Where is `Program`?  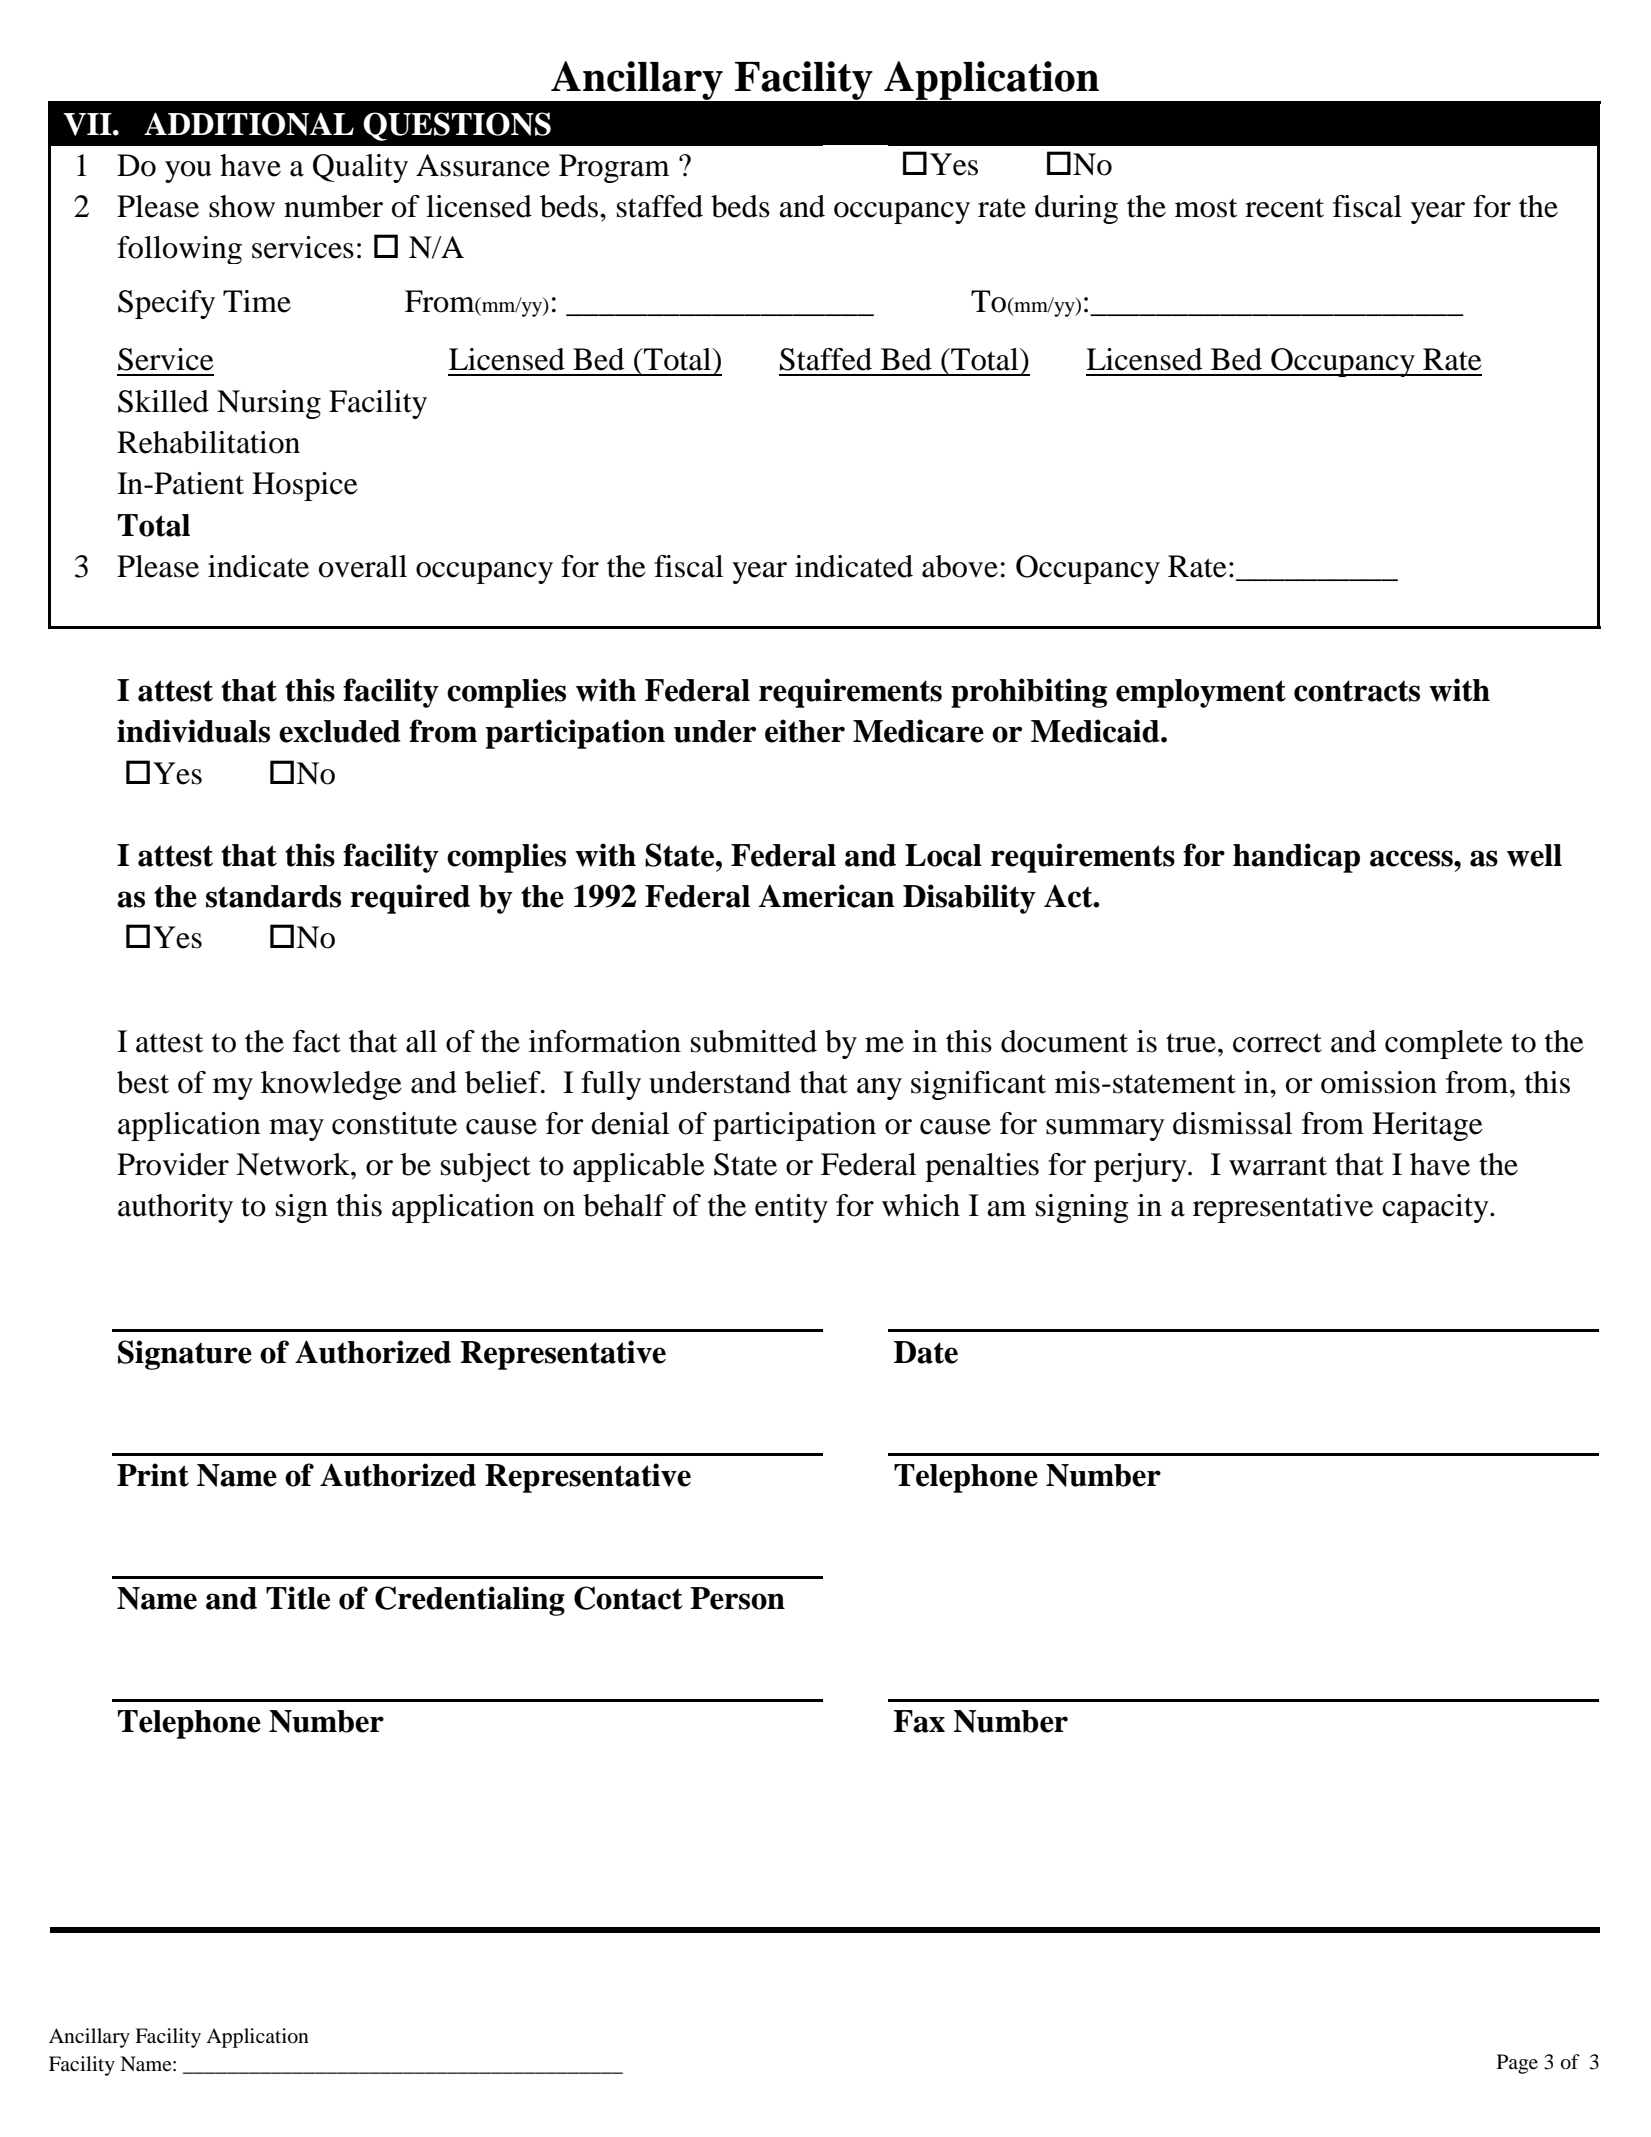
Program is located at coordinates (614, 168).
